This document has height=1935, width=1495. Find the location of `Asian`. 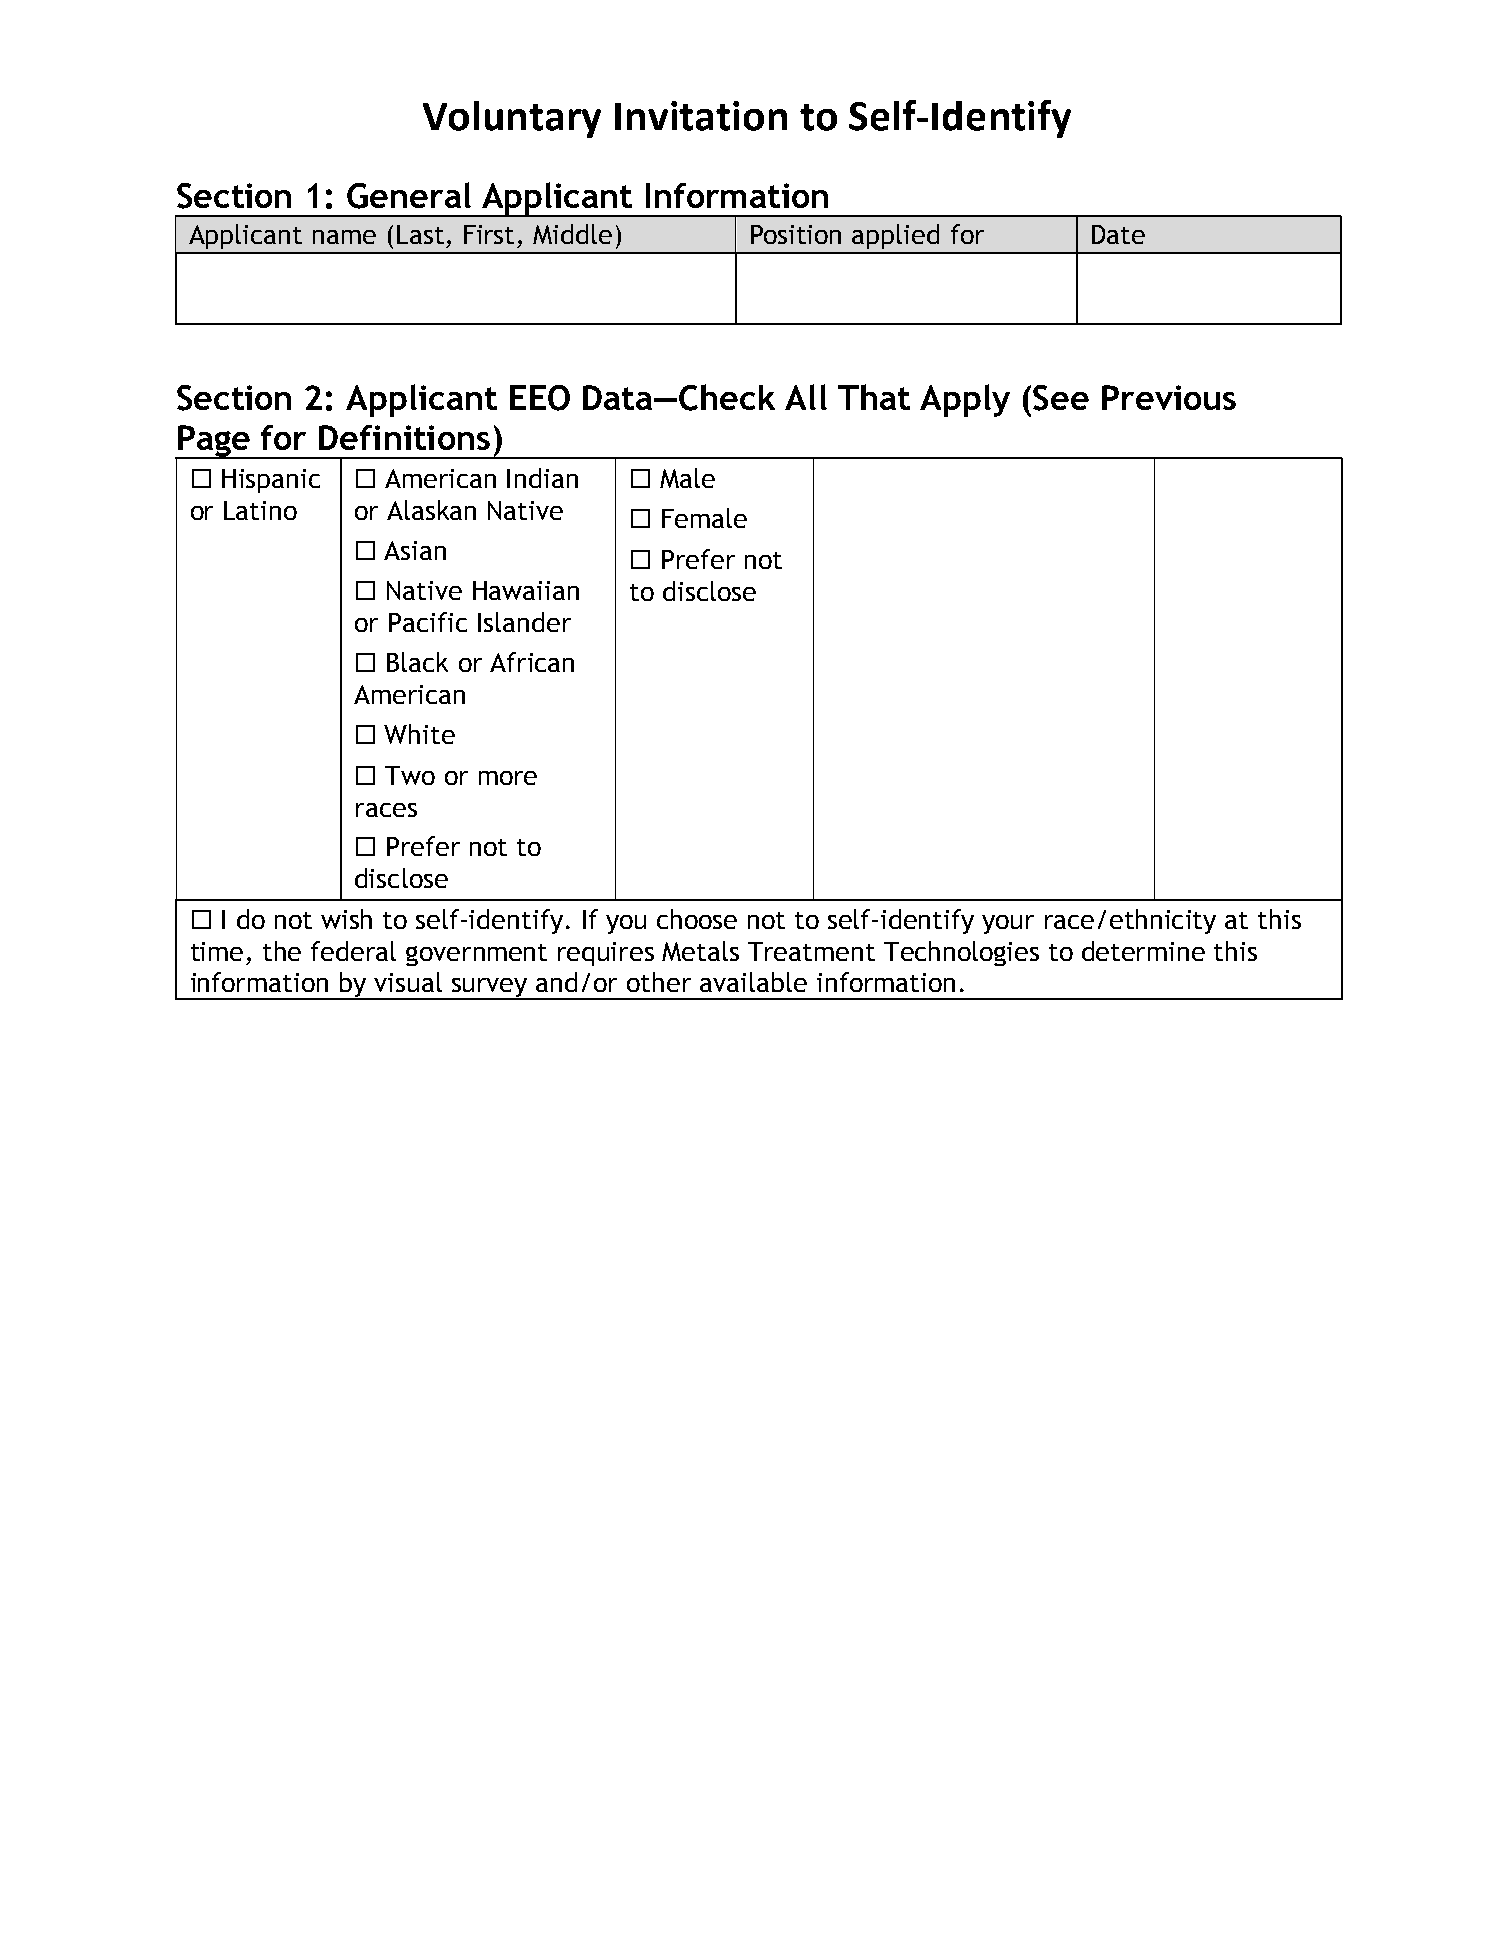

Asian is located at coordinates (415, 550).
